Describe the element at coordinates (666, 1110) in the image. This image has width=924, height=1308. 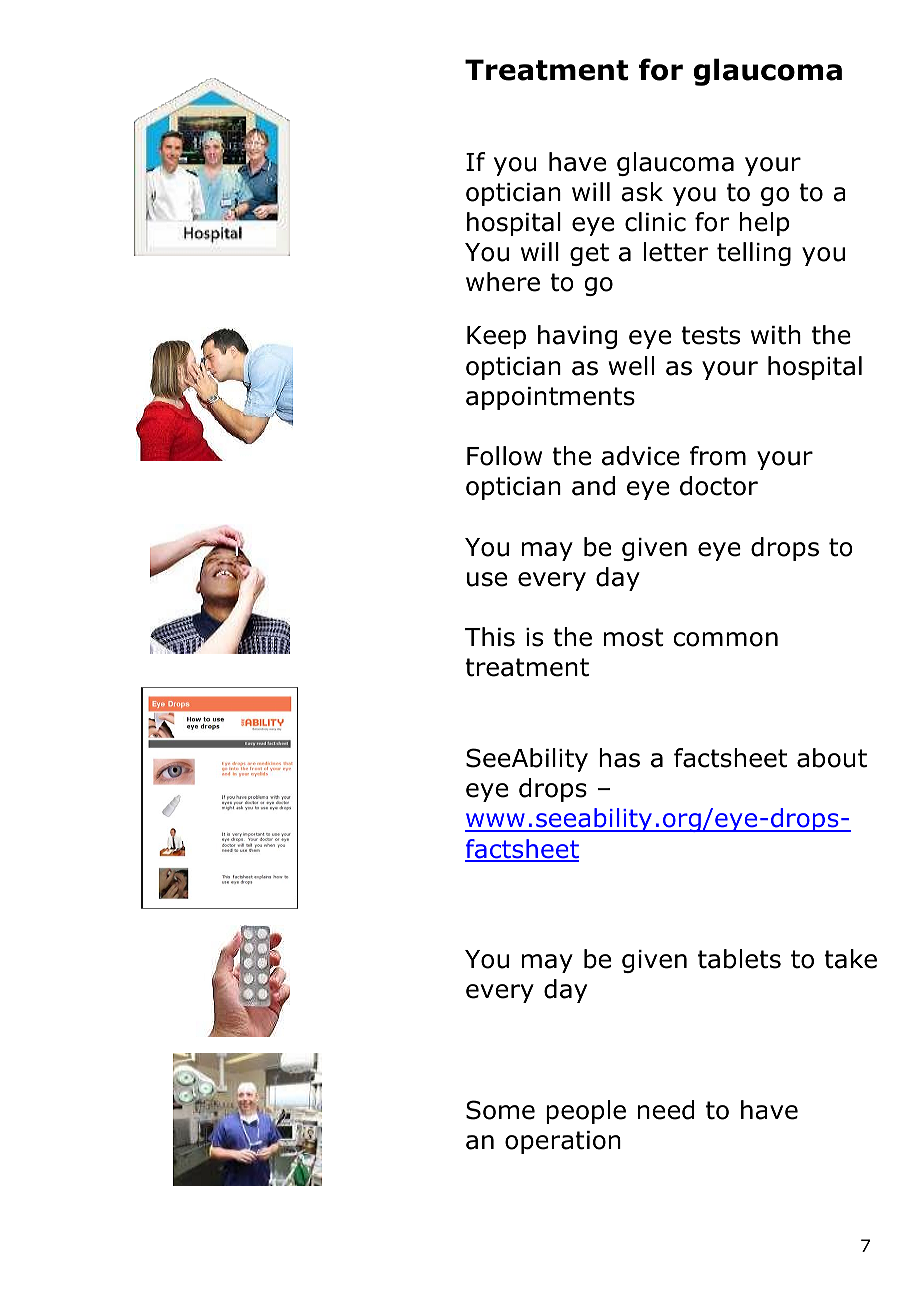
I see `need` at that location.
